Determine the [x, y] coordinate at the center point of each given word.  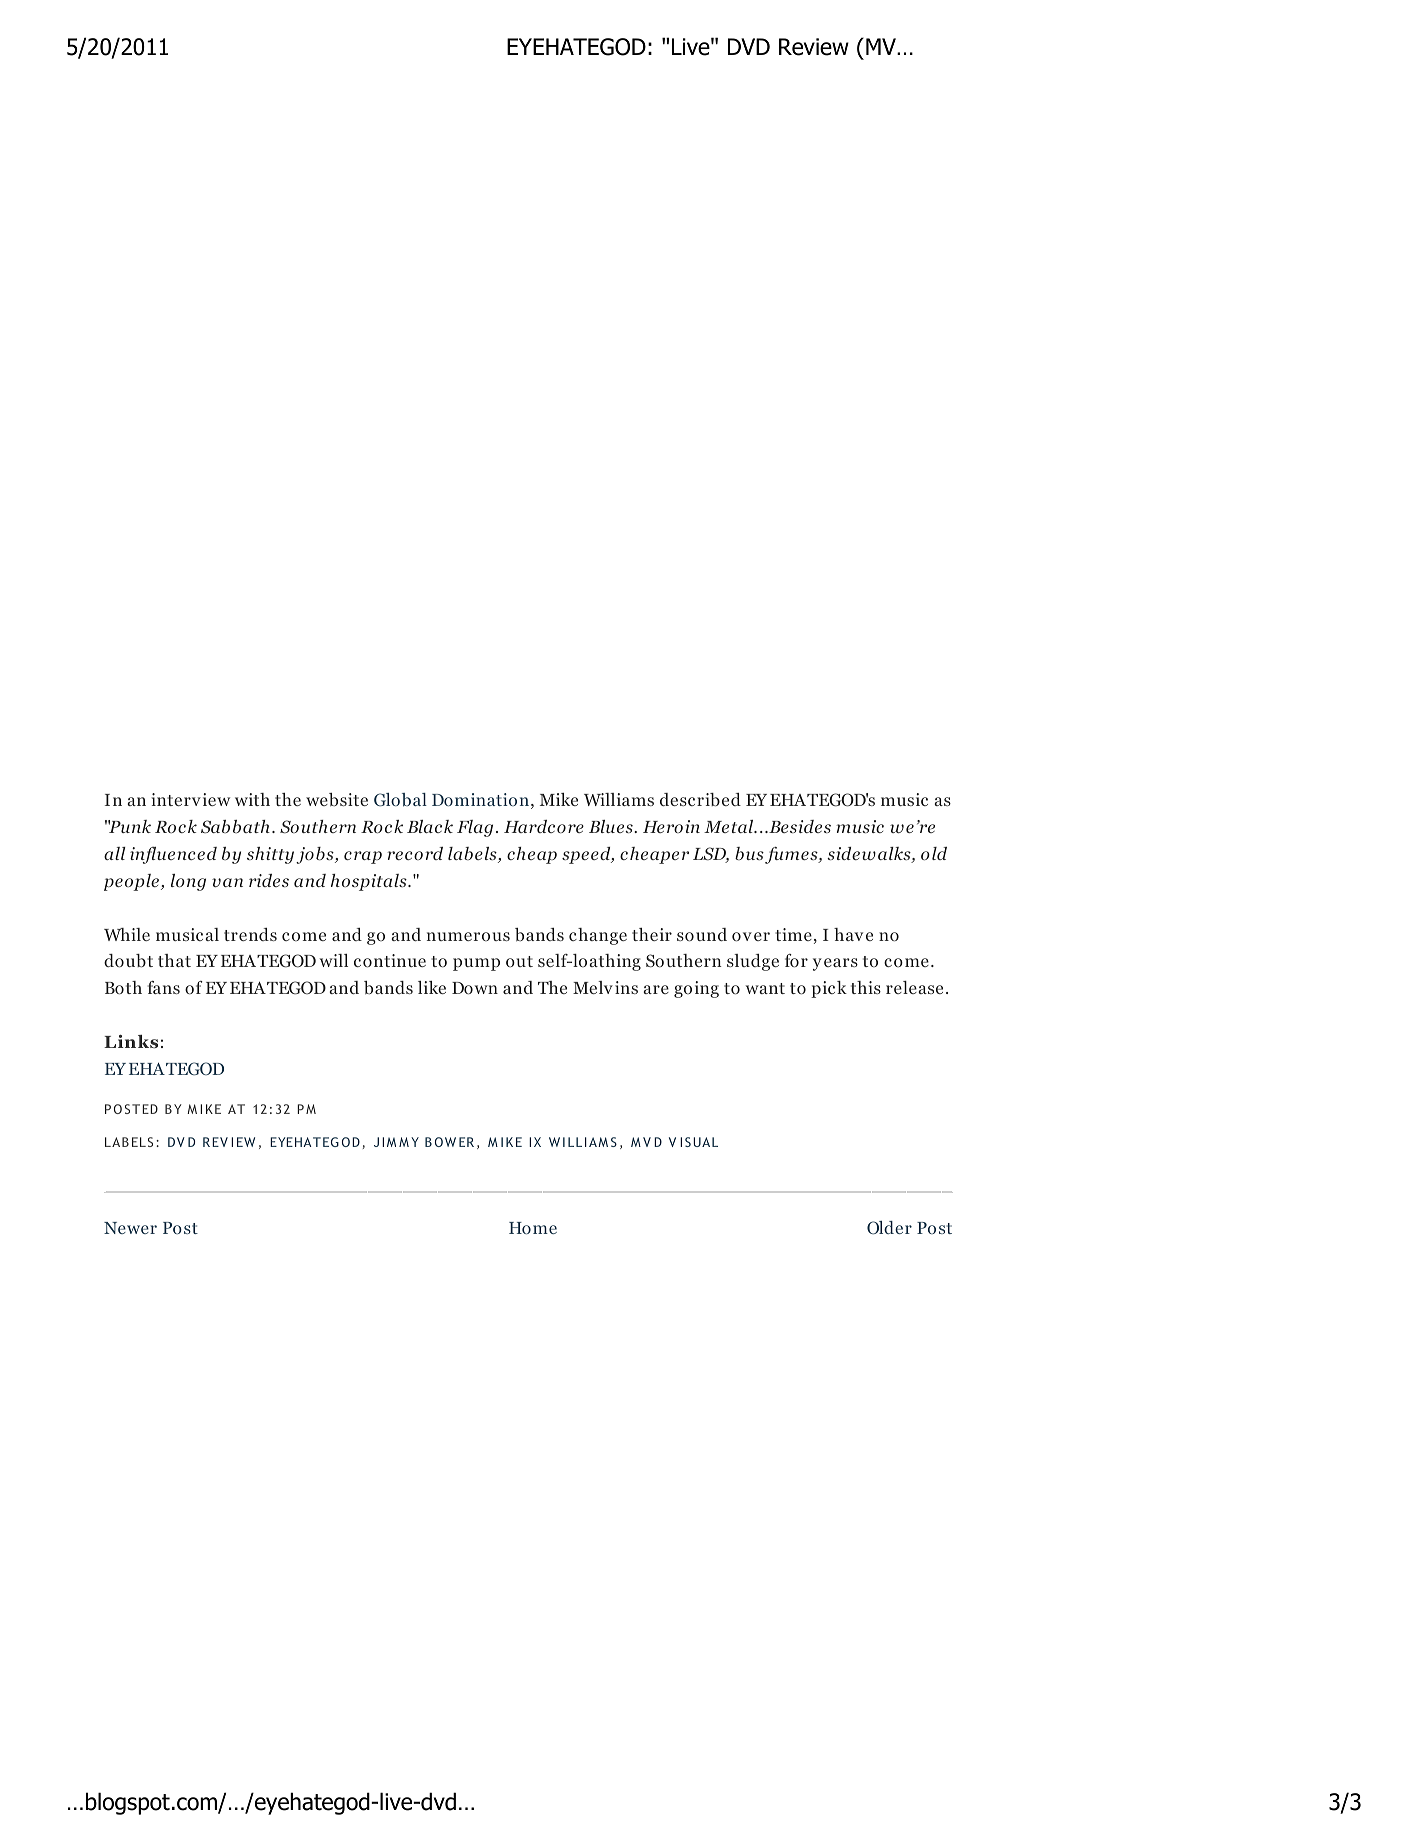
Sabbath [235, 826]
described [700, 799]
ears [841, 962]
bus [750, 855]
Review [814, 47]
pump [476, 964]
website [337, 799]
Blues [612, 826]
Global [400, 800]
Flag [475, 828]
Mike [559, 799]
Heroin [671, 826]
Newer [130, 1228]
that [174, 960]
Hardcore [544, 826]
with [252, 799]
